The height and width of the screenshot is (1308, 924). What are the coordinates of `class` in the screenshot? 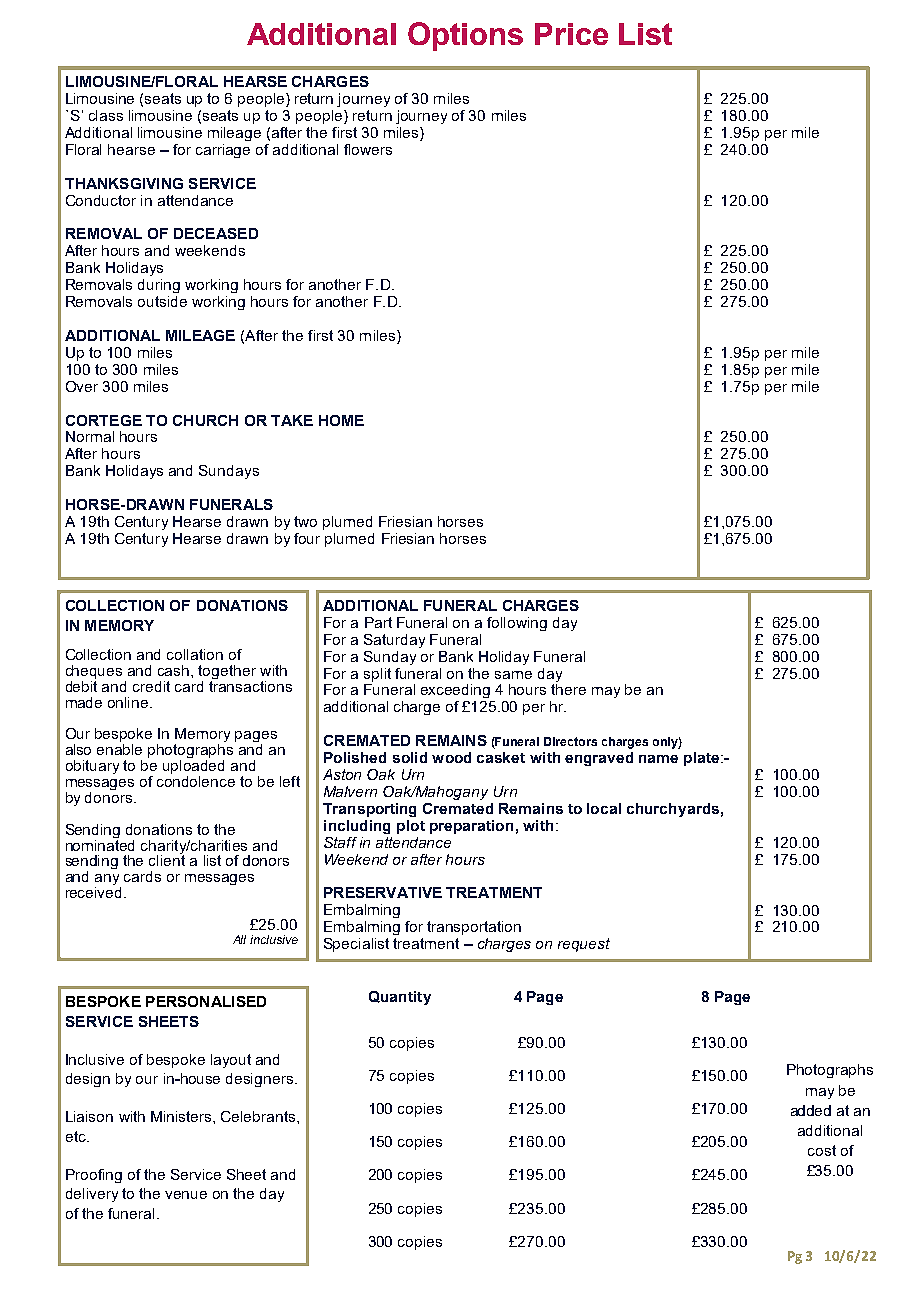 It's located at (106, 115).
